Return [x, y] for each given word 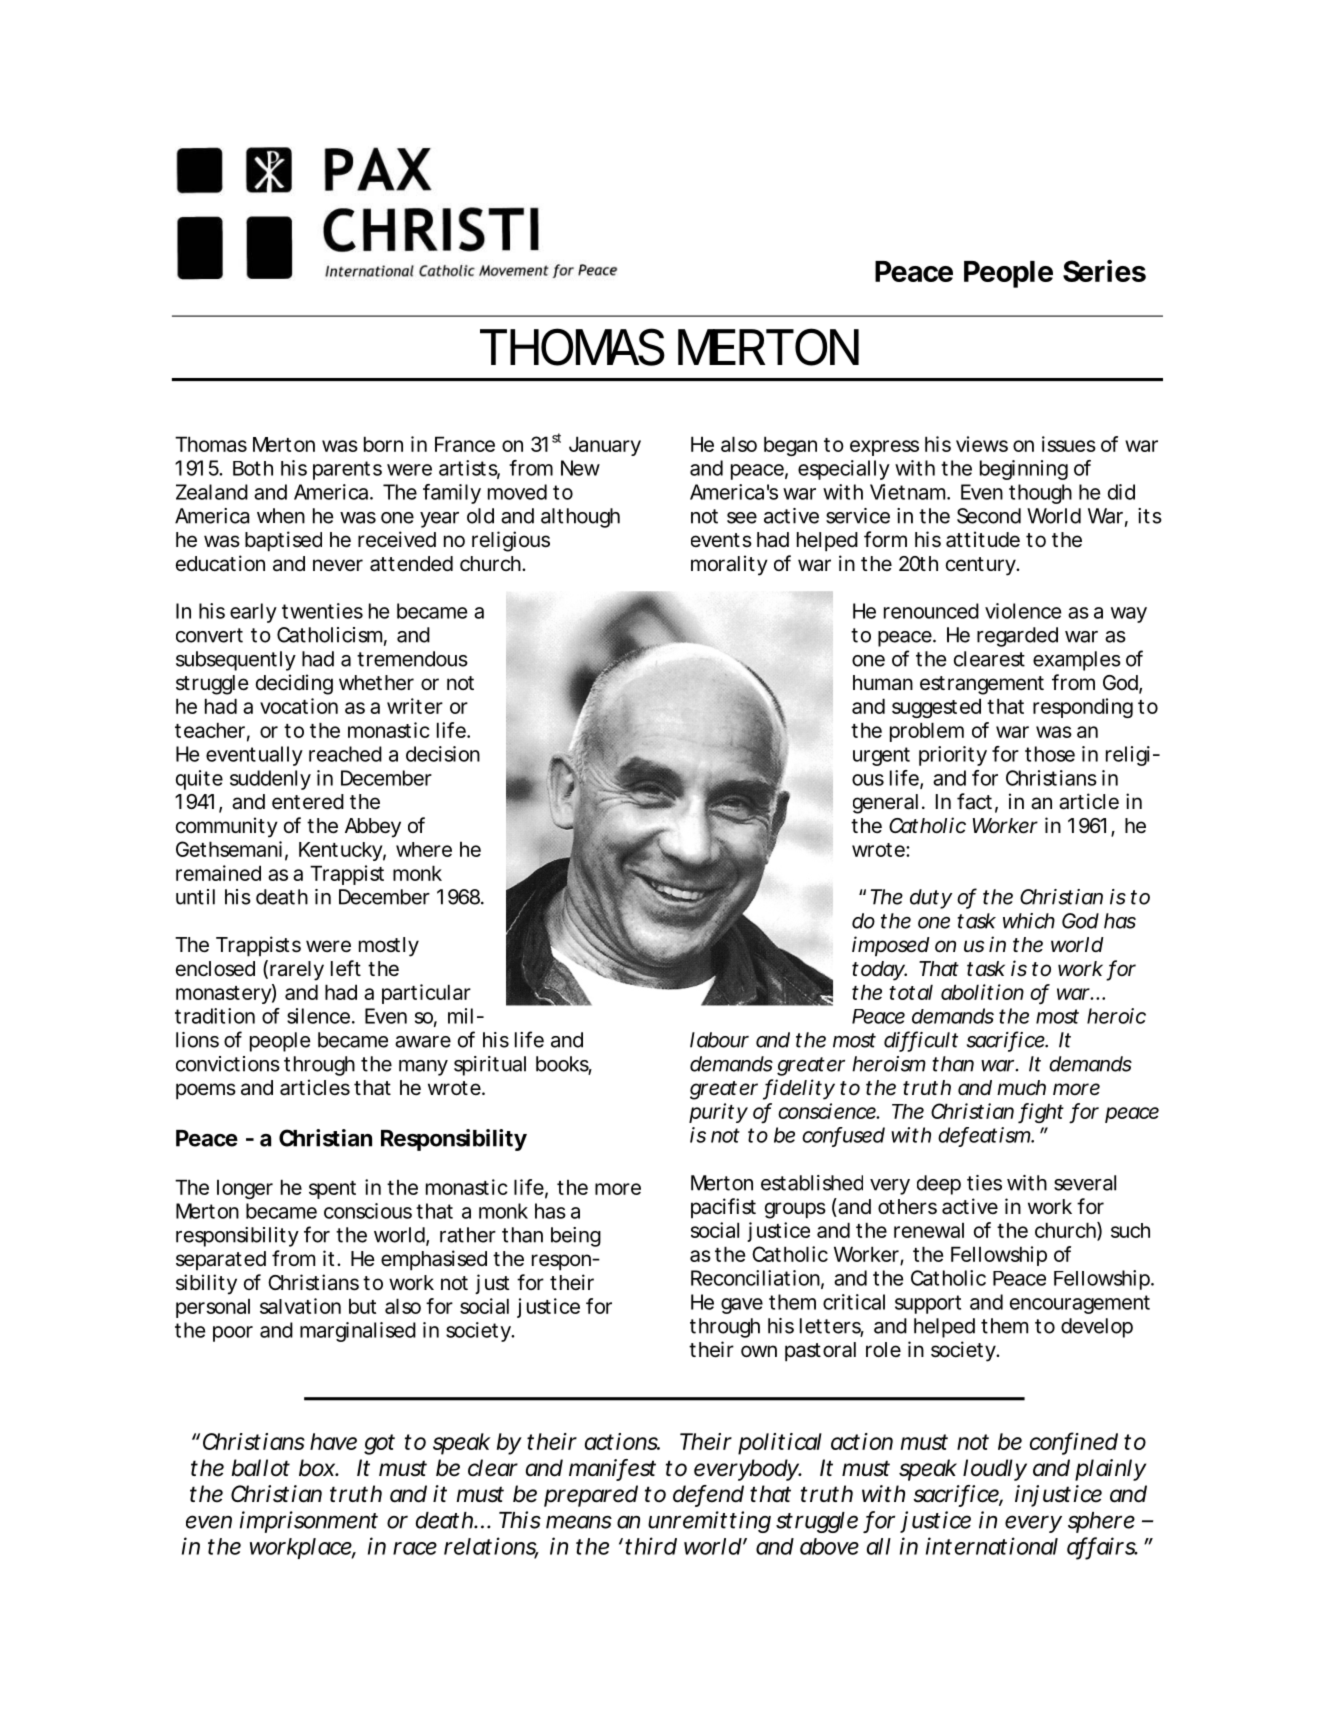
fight [1041, 1113]
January [605, 446]
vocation [299, 706]
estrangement [982, 685]
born [383, 444]
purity [718, 1113]
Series [1104, 270]
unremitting [709, 1522]
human [883, 683]
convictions [228, 1064]
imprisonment [309, 1522]
